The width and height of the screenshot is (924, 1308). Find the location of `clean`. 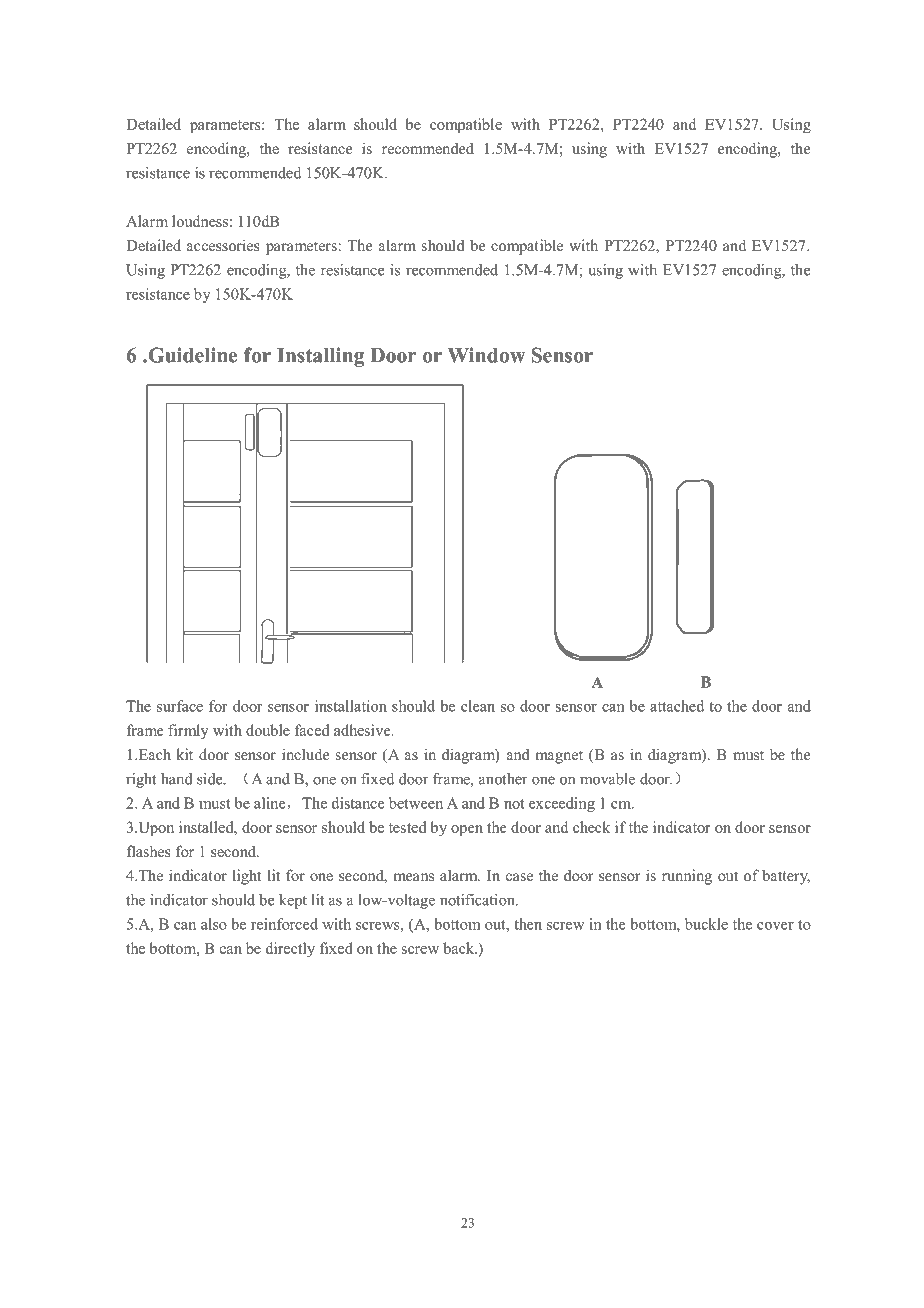

clean is located at coordinates (478, 706).
